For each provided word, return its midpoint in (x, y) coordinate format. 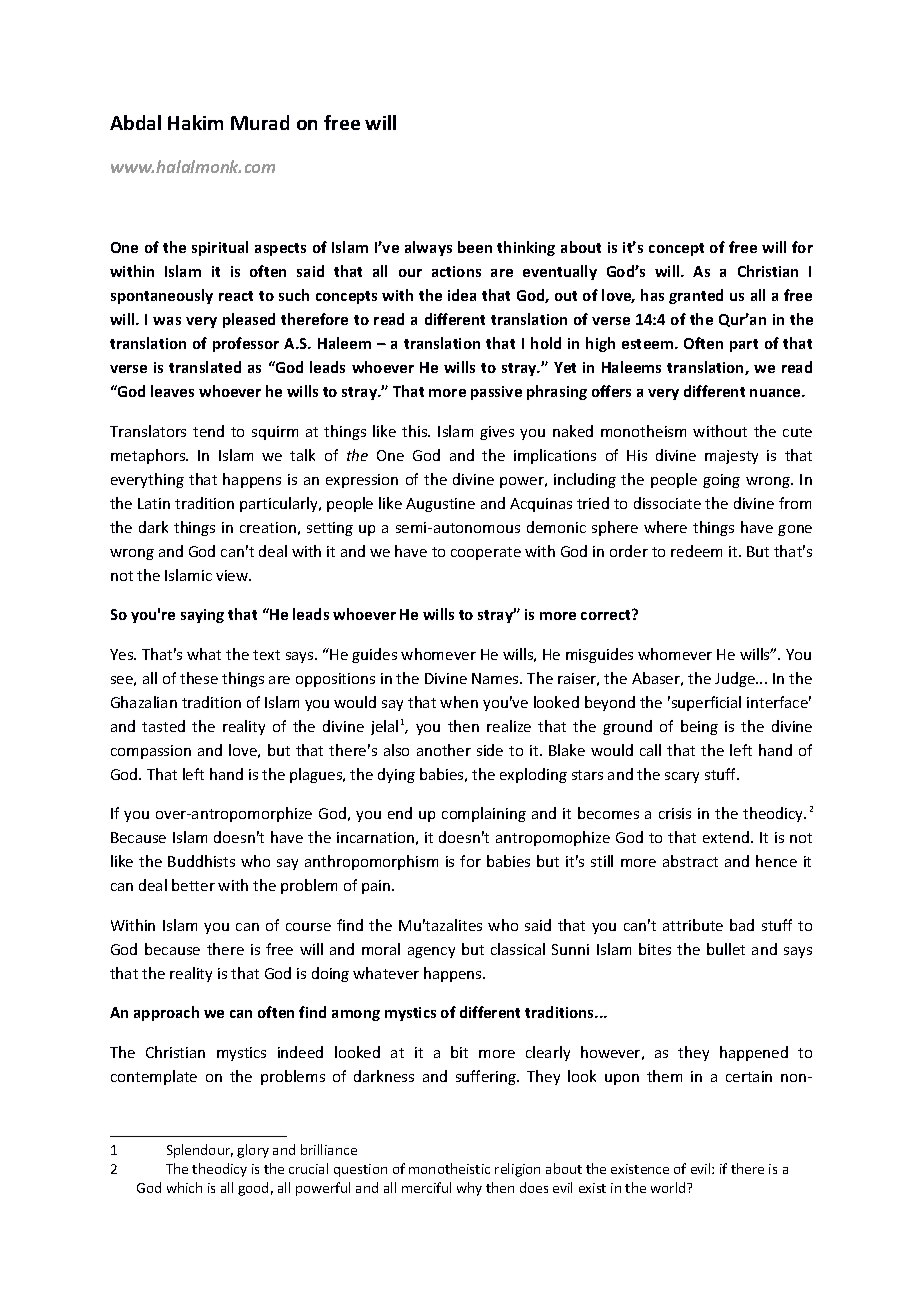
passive (496, 393)
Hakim (195, 122)
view (233, 575)
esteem (649, 344)
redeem (696, 551)
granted (696, 296)
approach (166, 1013)
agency (431, 952)
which (184, 1187)
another (444, 750)
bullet (726, 949)
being (699, 727)
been (475, 247)
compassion (151, 752)
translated (205, 367)
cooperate (486, 553)
